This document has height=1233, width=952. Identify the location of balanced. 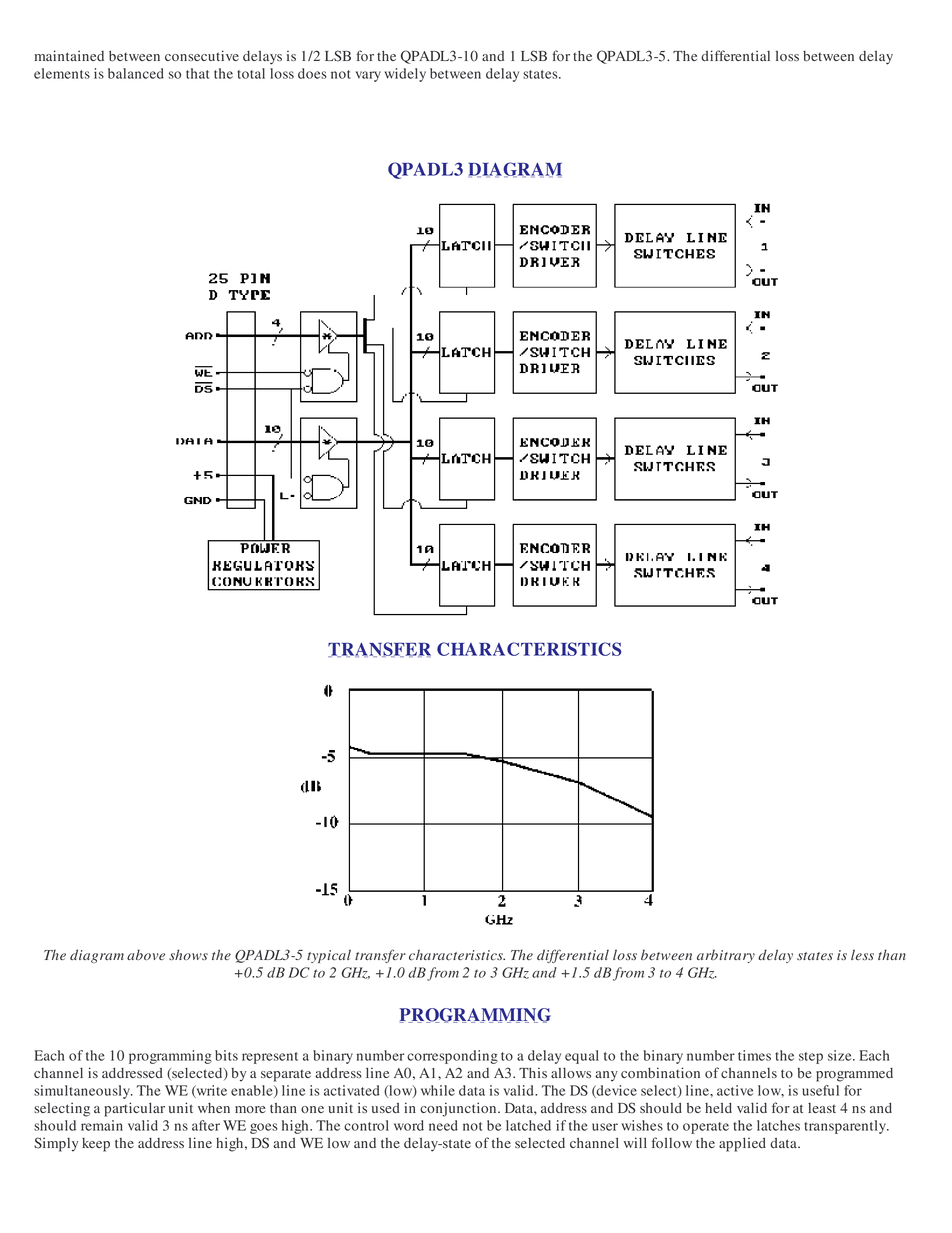
(136, 73).
